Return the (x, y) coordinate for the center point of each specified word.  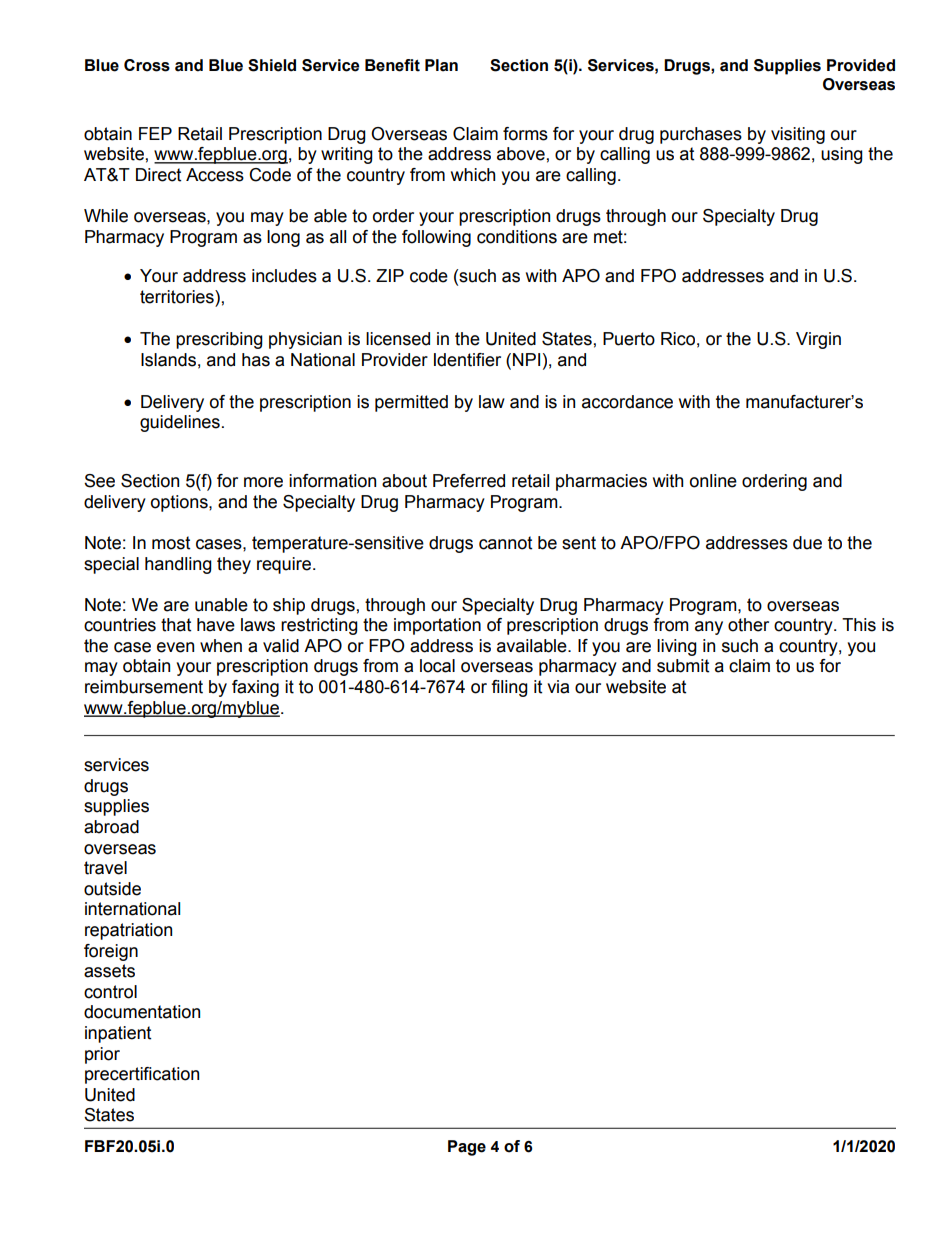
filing (509, 688)
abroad (111, 827)
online (713, 481)
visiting (798, 135)
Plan (441, 65)
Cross (147, 65)
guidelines (180, 423)
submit (683, 666)
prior (102, 1055)
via (558, 687)
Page (467, 1148)
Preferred (469, 481)
